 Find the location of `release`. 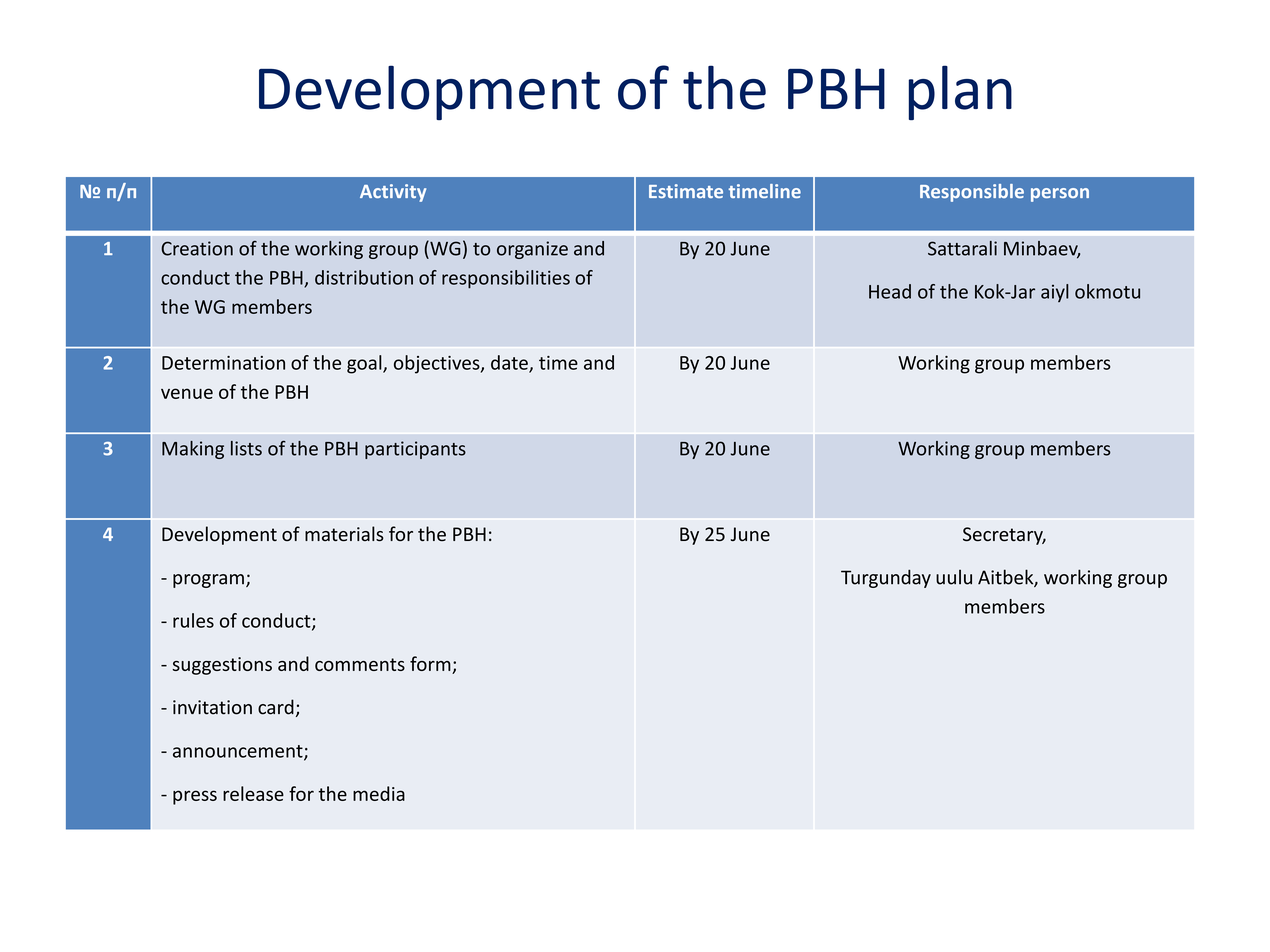

release is located at coordinates (253, 793).
